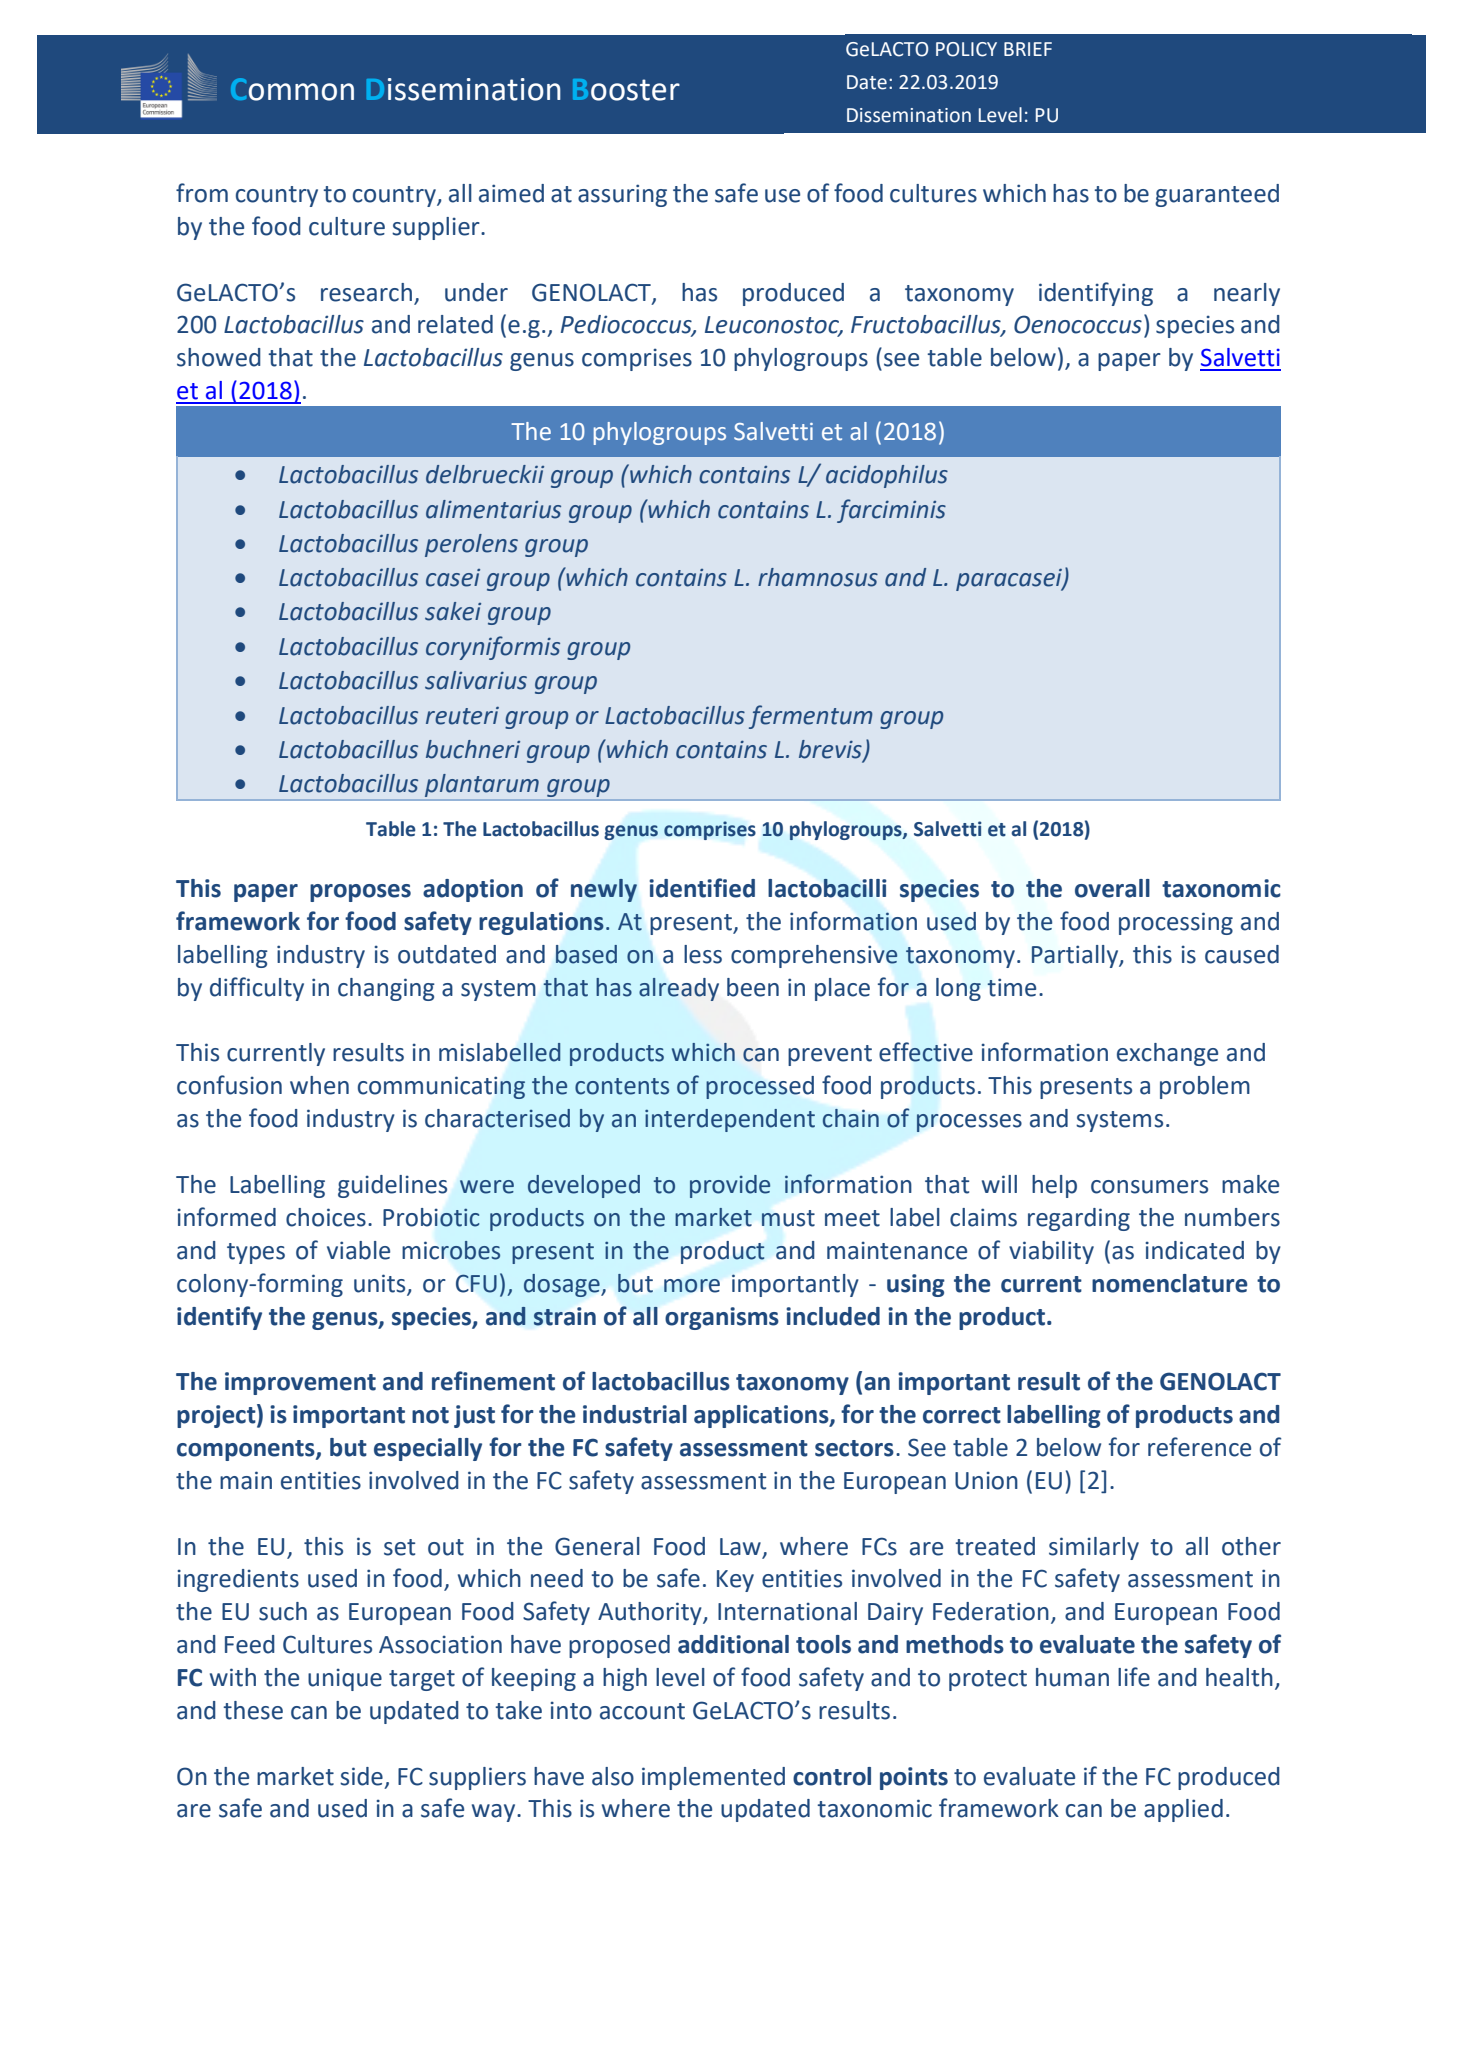 The height and width of the screenshot is (2061, 1457). What do you see at coordinates (722, 1318) in the screenshot?
I see `organisms` at bounding box center [722, 1318].
